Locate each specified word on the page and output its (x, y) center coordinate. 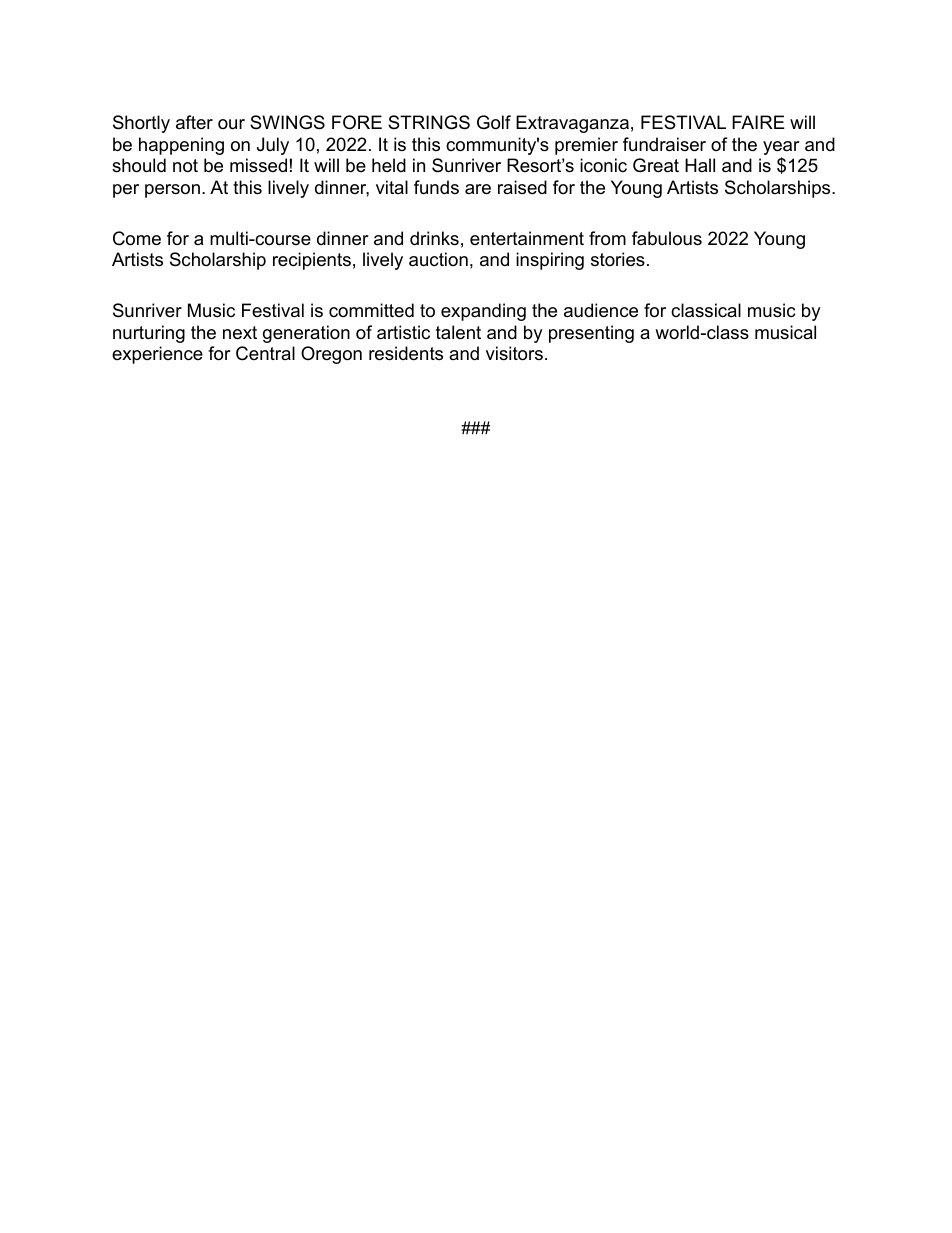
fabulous (667, 238)
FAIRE (758, 122)
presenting (591, 334)
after (194, 122)
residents (406, 353)
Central (265, 353)
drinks (434, 238)
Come (137, 238)
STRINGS (429, 122)
